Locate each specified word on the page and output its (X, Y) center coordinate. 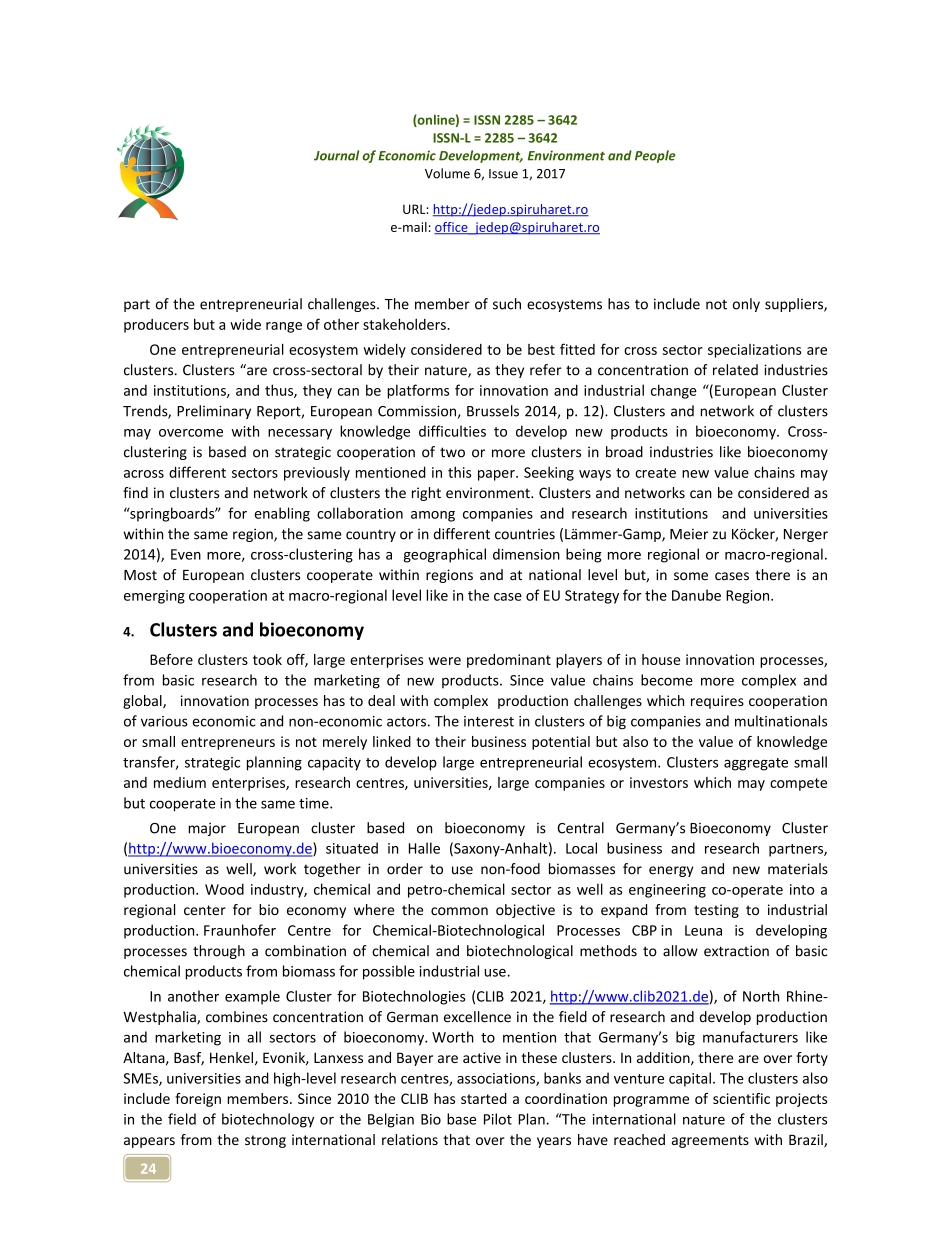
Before (171, 659)
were (444, 661)
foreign (198, 1100)
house (661, 659)
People (655, 156)
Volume (447, 173)
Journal (336, 155)
